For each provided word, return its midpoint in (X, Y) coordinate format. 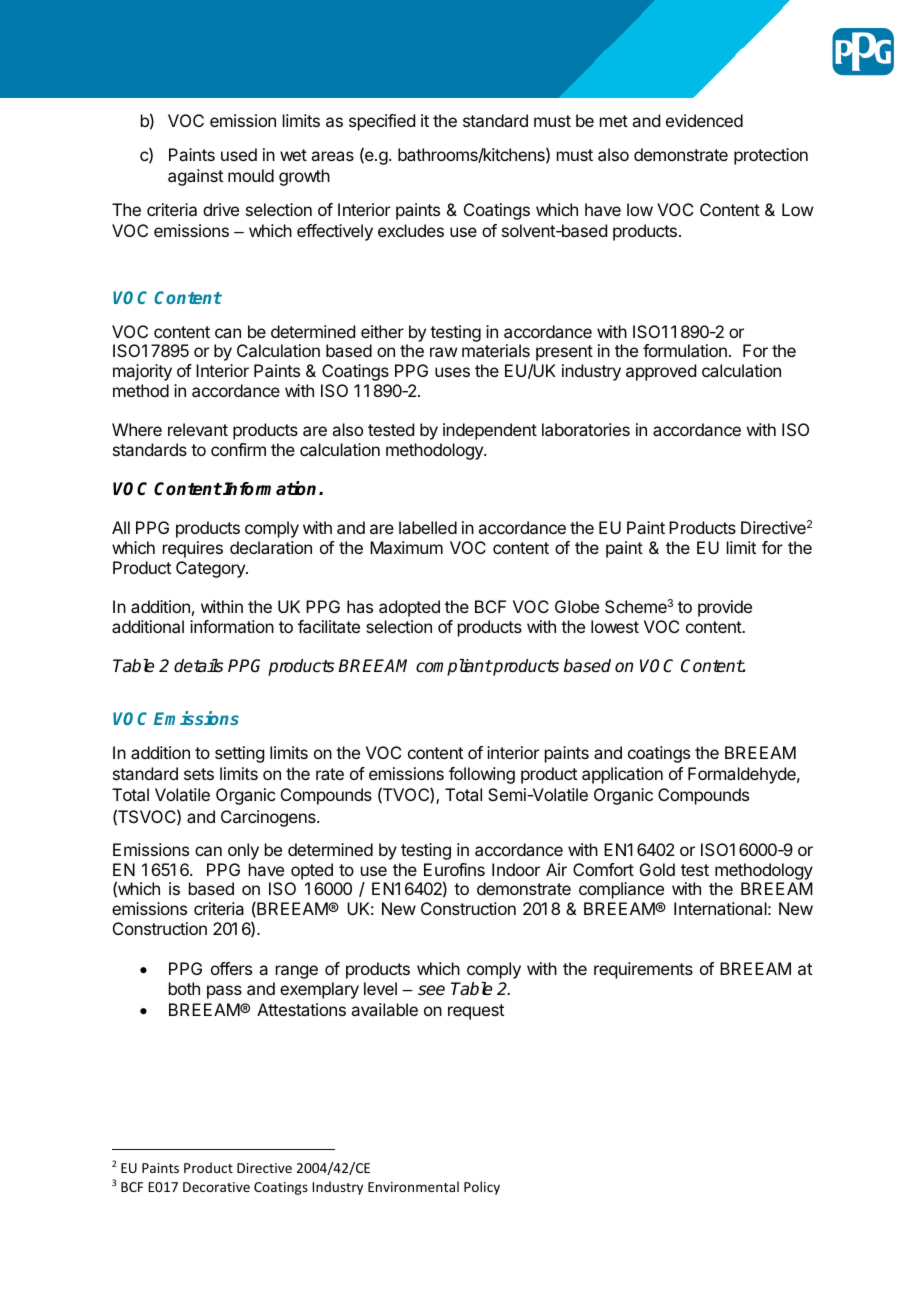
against (195, 177)
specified (382, 122)
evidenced (704, 120)
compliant (454, 667)
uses (452, 372)
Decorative (216, 1187)
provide (725, 608)
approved (661, 372)
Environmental (413, 1186)
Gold (657, 869)
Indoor (516, 869)
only (243, 851)
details (198, 666)
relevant (198, 429)
